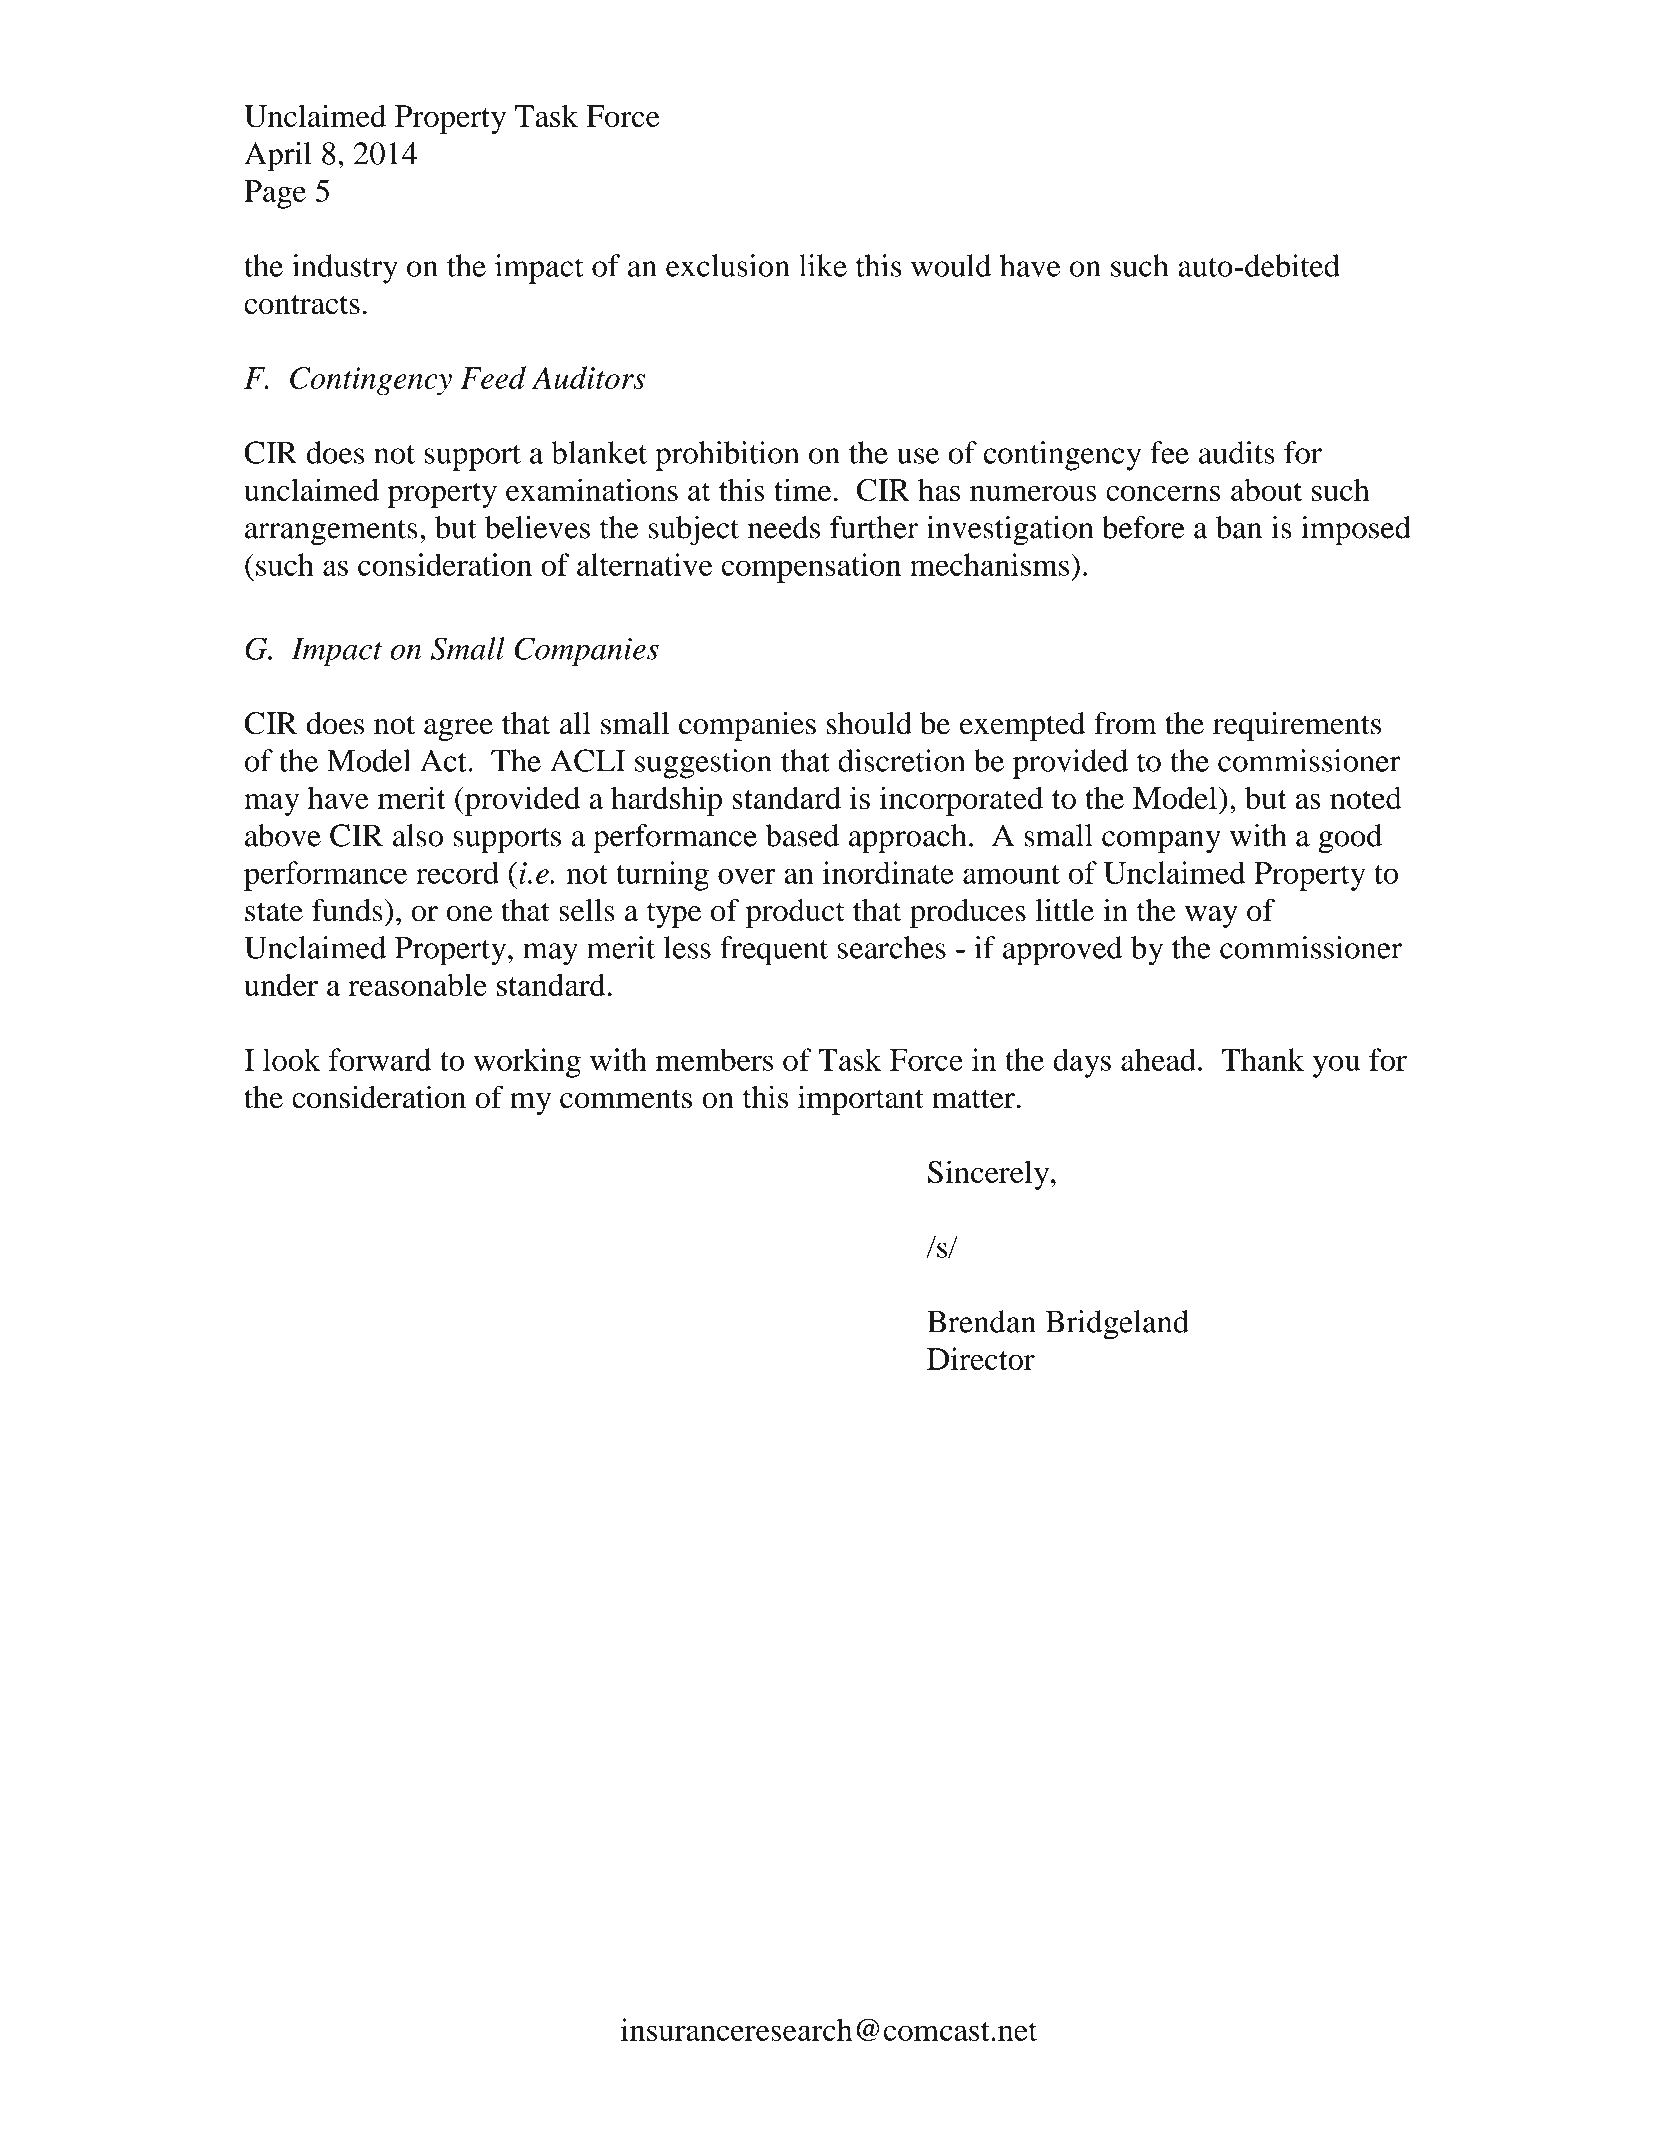 The width and height of the screenshot is (1658, 2146). Describe the element at coordinates (981, 1321) in the screenshot. I see `Brendan` at that location.
